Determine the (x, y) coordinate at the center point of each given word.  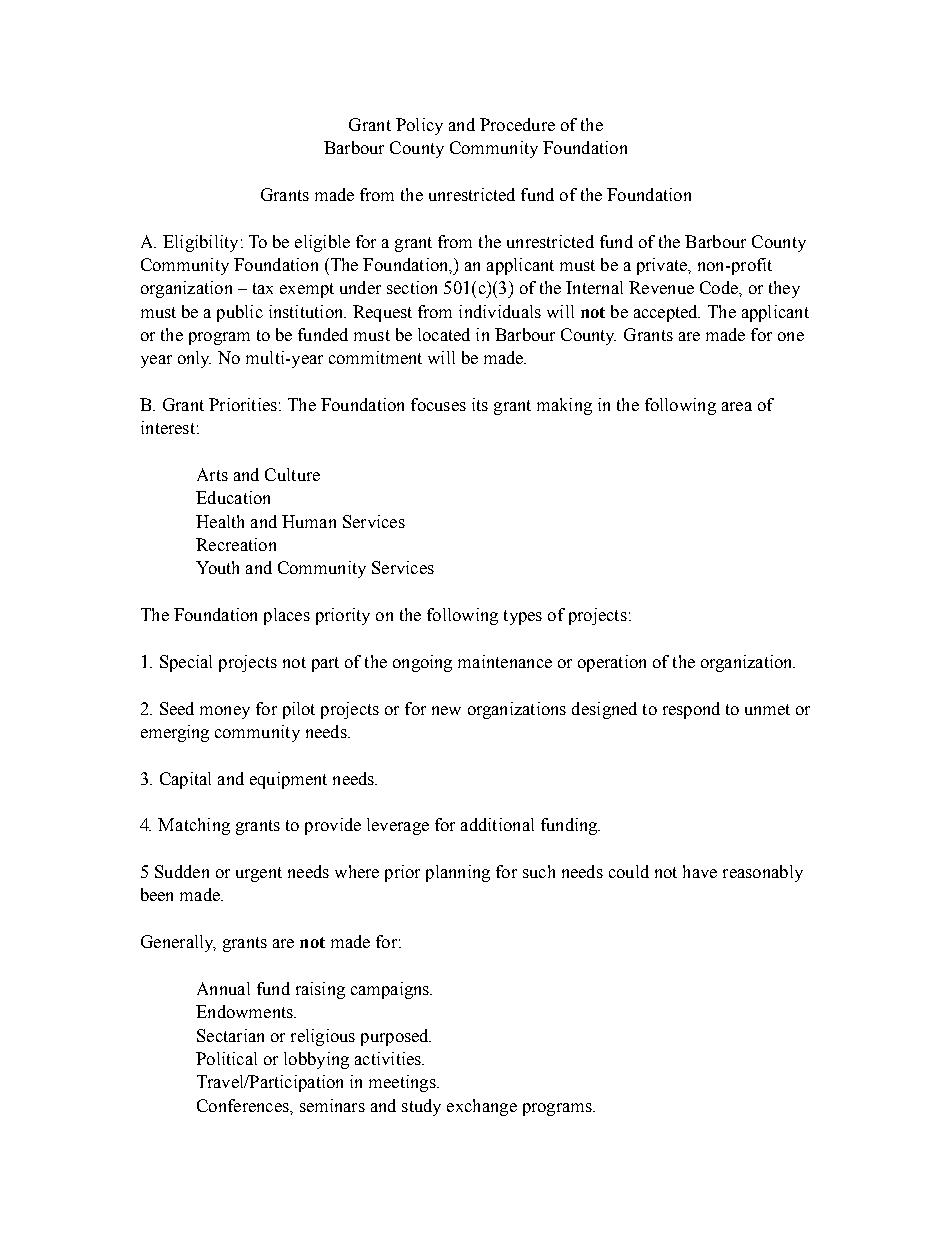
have (700, 871)
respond (691, 710)
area (737, 406)
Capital (185, 780)
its (480, 404)
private (663, 266)
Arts (212, 474)
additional (497, 824)
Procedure (517, 124)
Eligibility (200, 243)
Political (226, 1058)
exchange (482, 1107)
